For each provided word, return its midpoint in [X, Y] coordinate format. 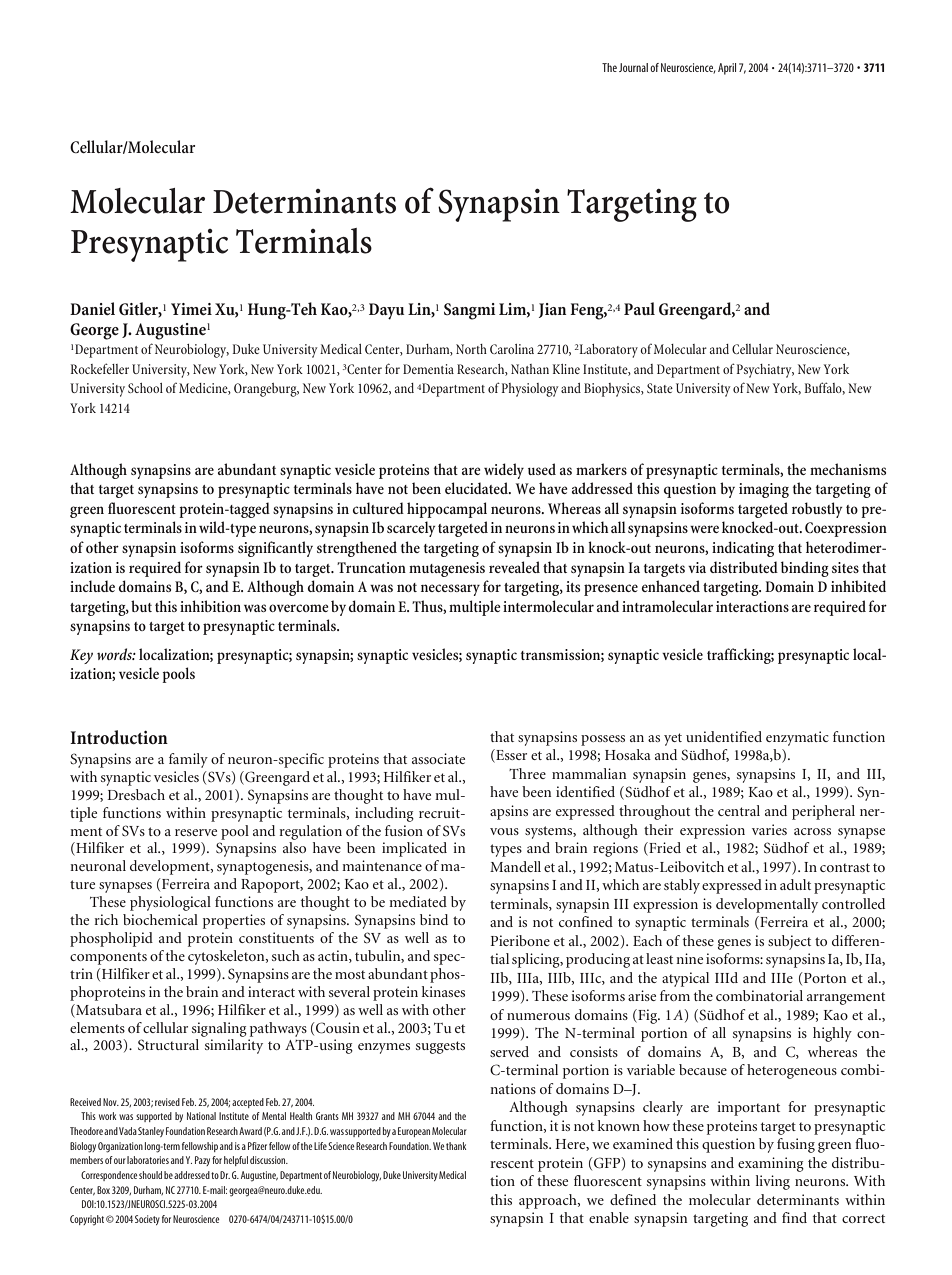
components [108, 958]
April [727, 69]
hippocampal [447, 510]
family [188, 760]
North [471, 349]
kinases [443, 991]
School [145, 388]
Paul [639, 308]
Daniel [92, 308]
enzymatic [797, 738]
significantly [275, 549]
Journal [633, 67]
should [150, 1175]
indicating [743, 549]
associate [438, 758]
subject [789, 942]
